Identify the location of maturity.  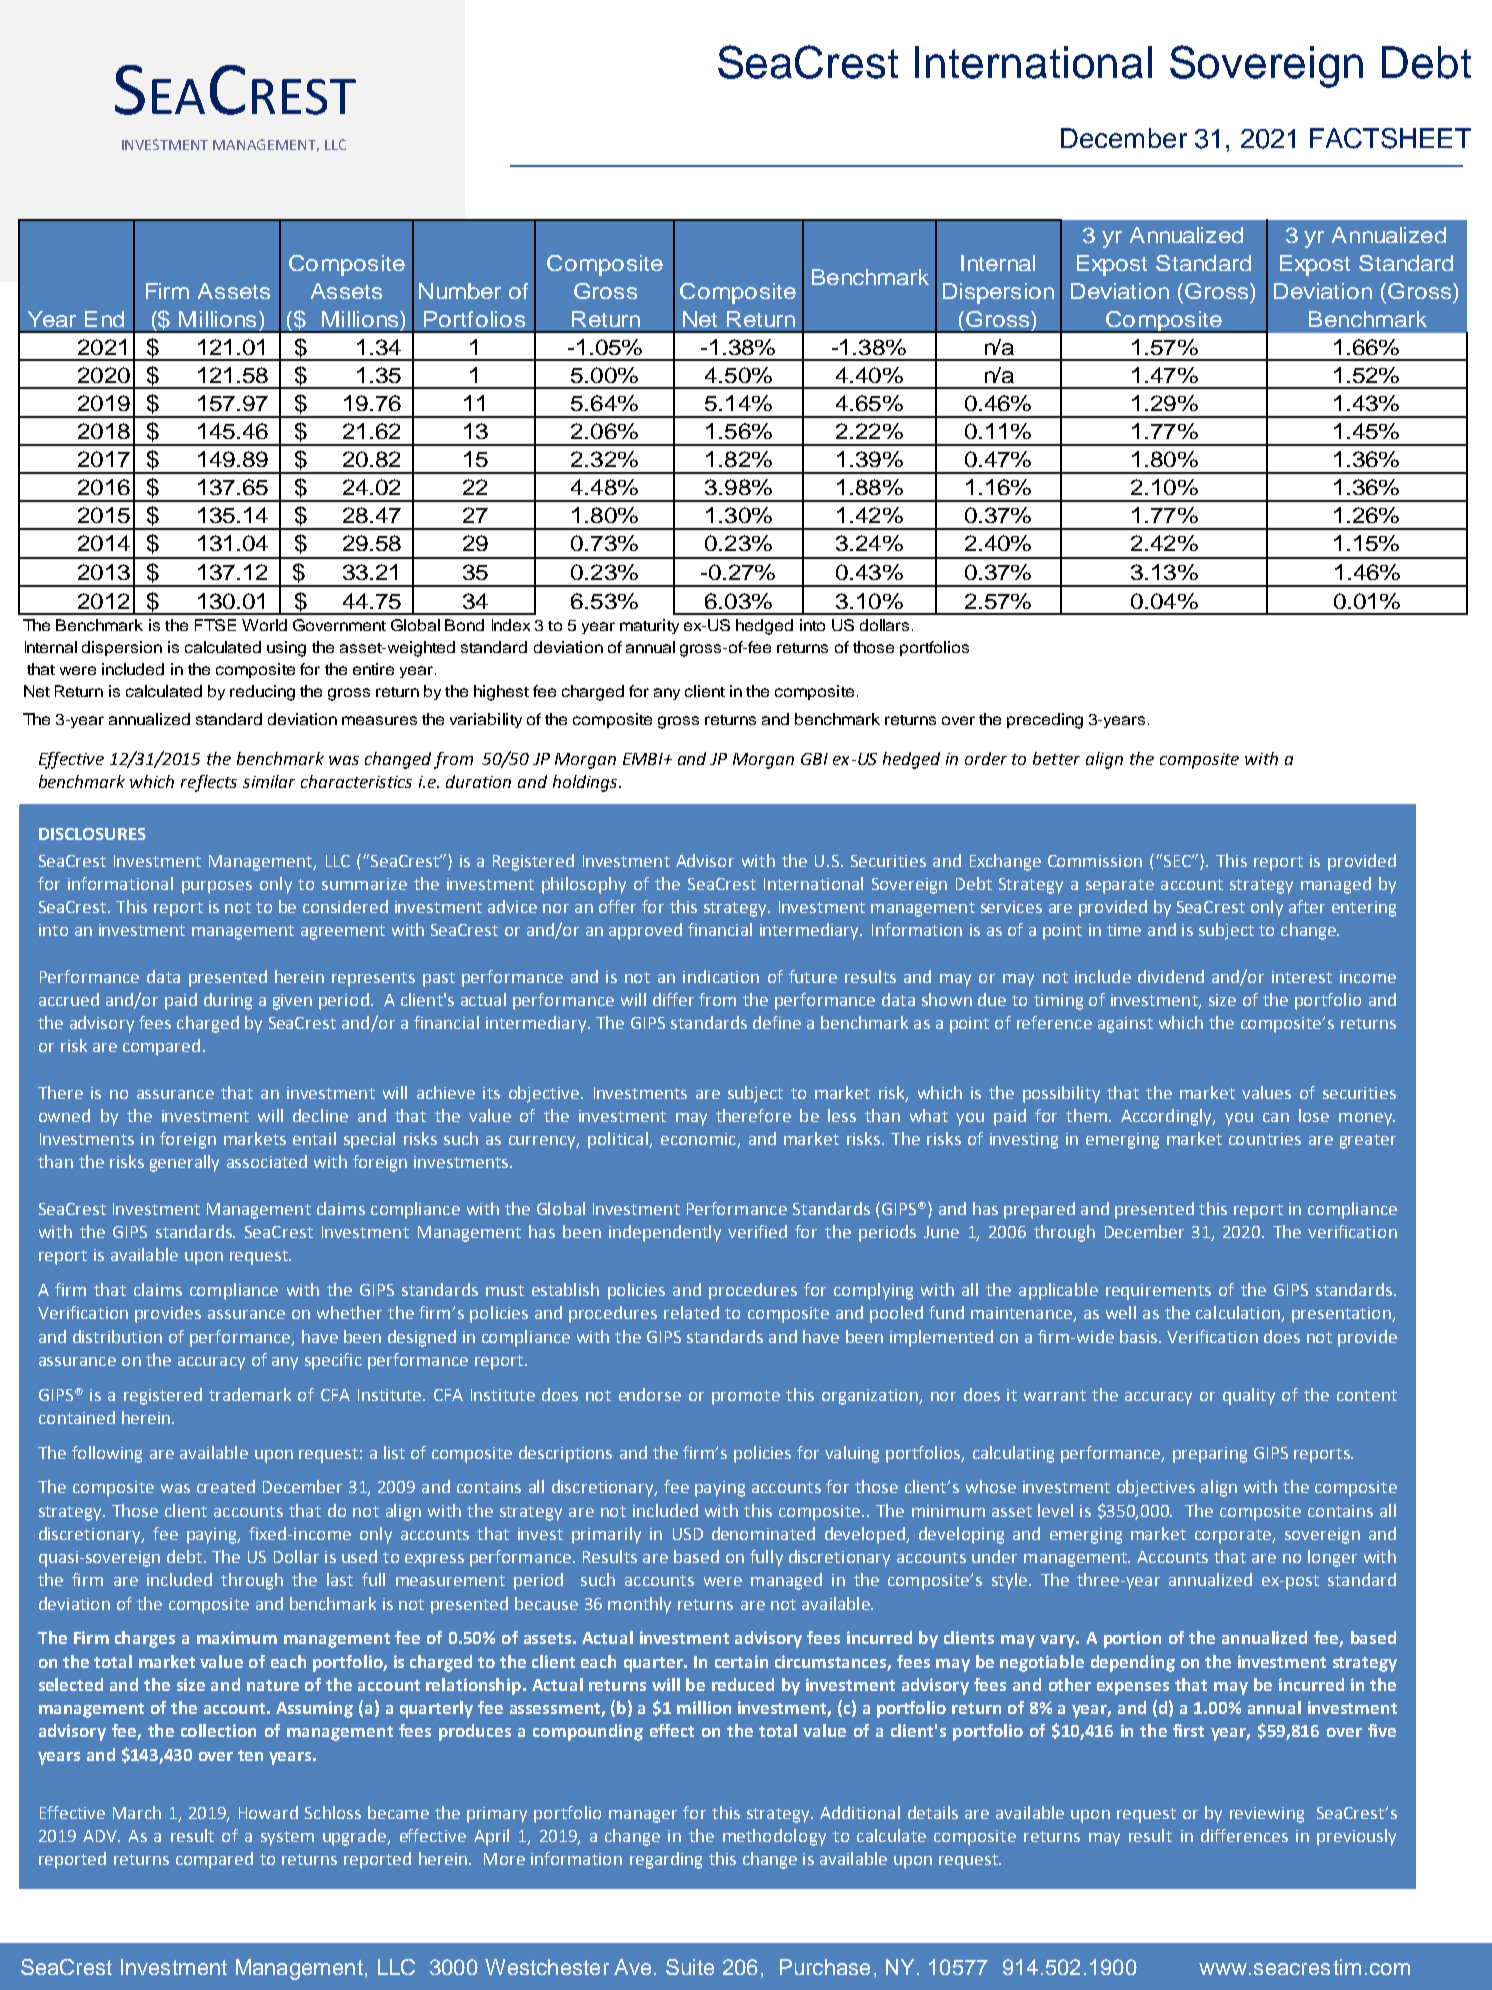
(649, 626).
